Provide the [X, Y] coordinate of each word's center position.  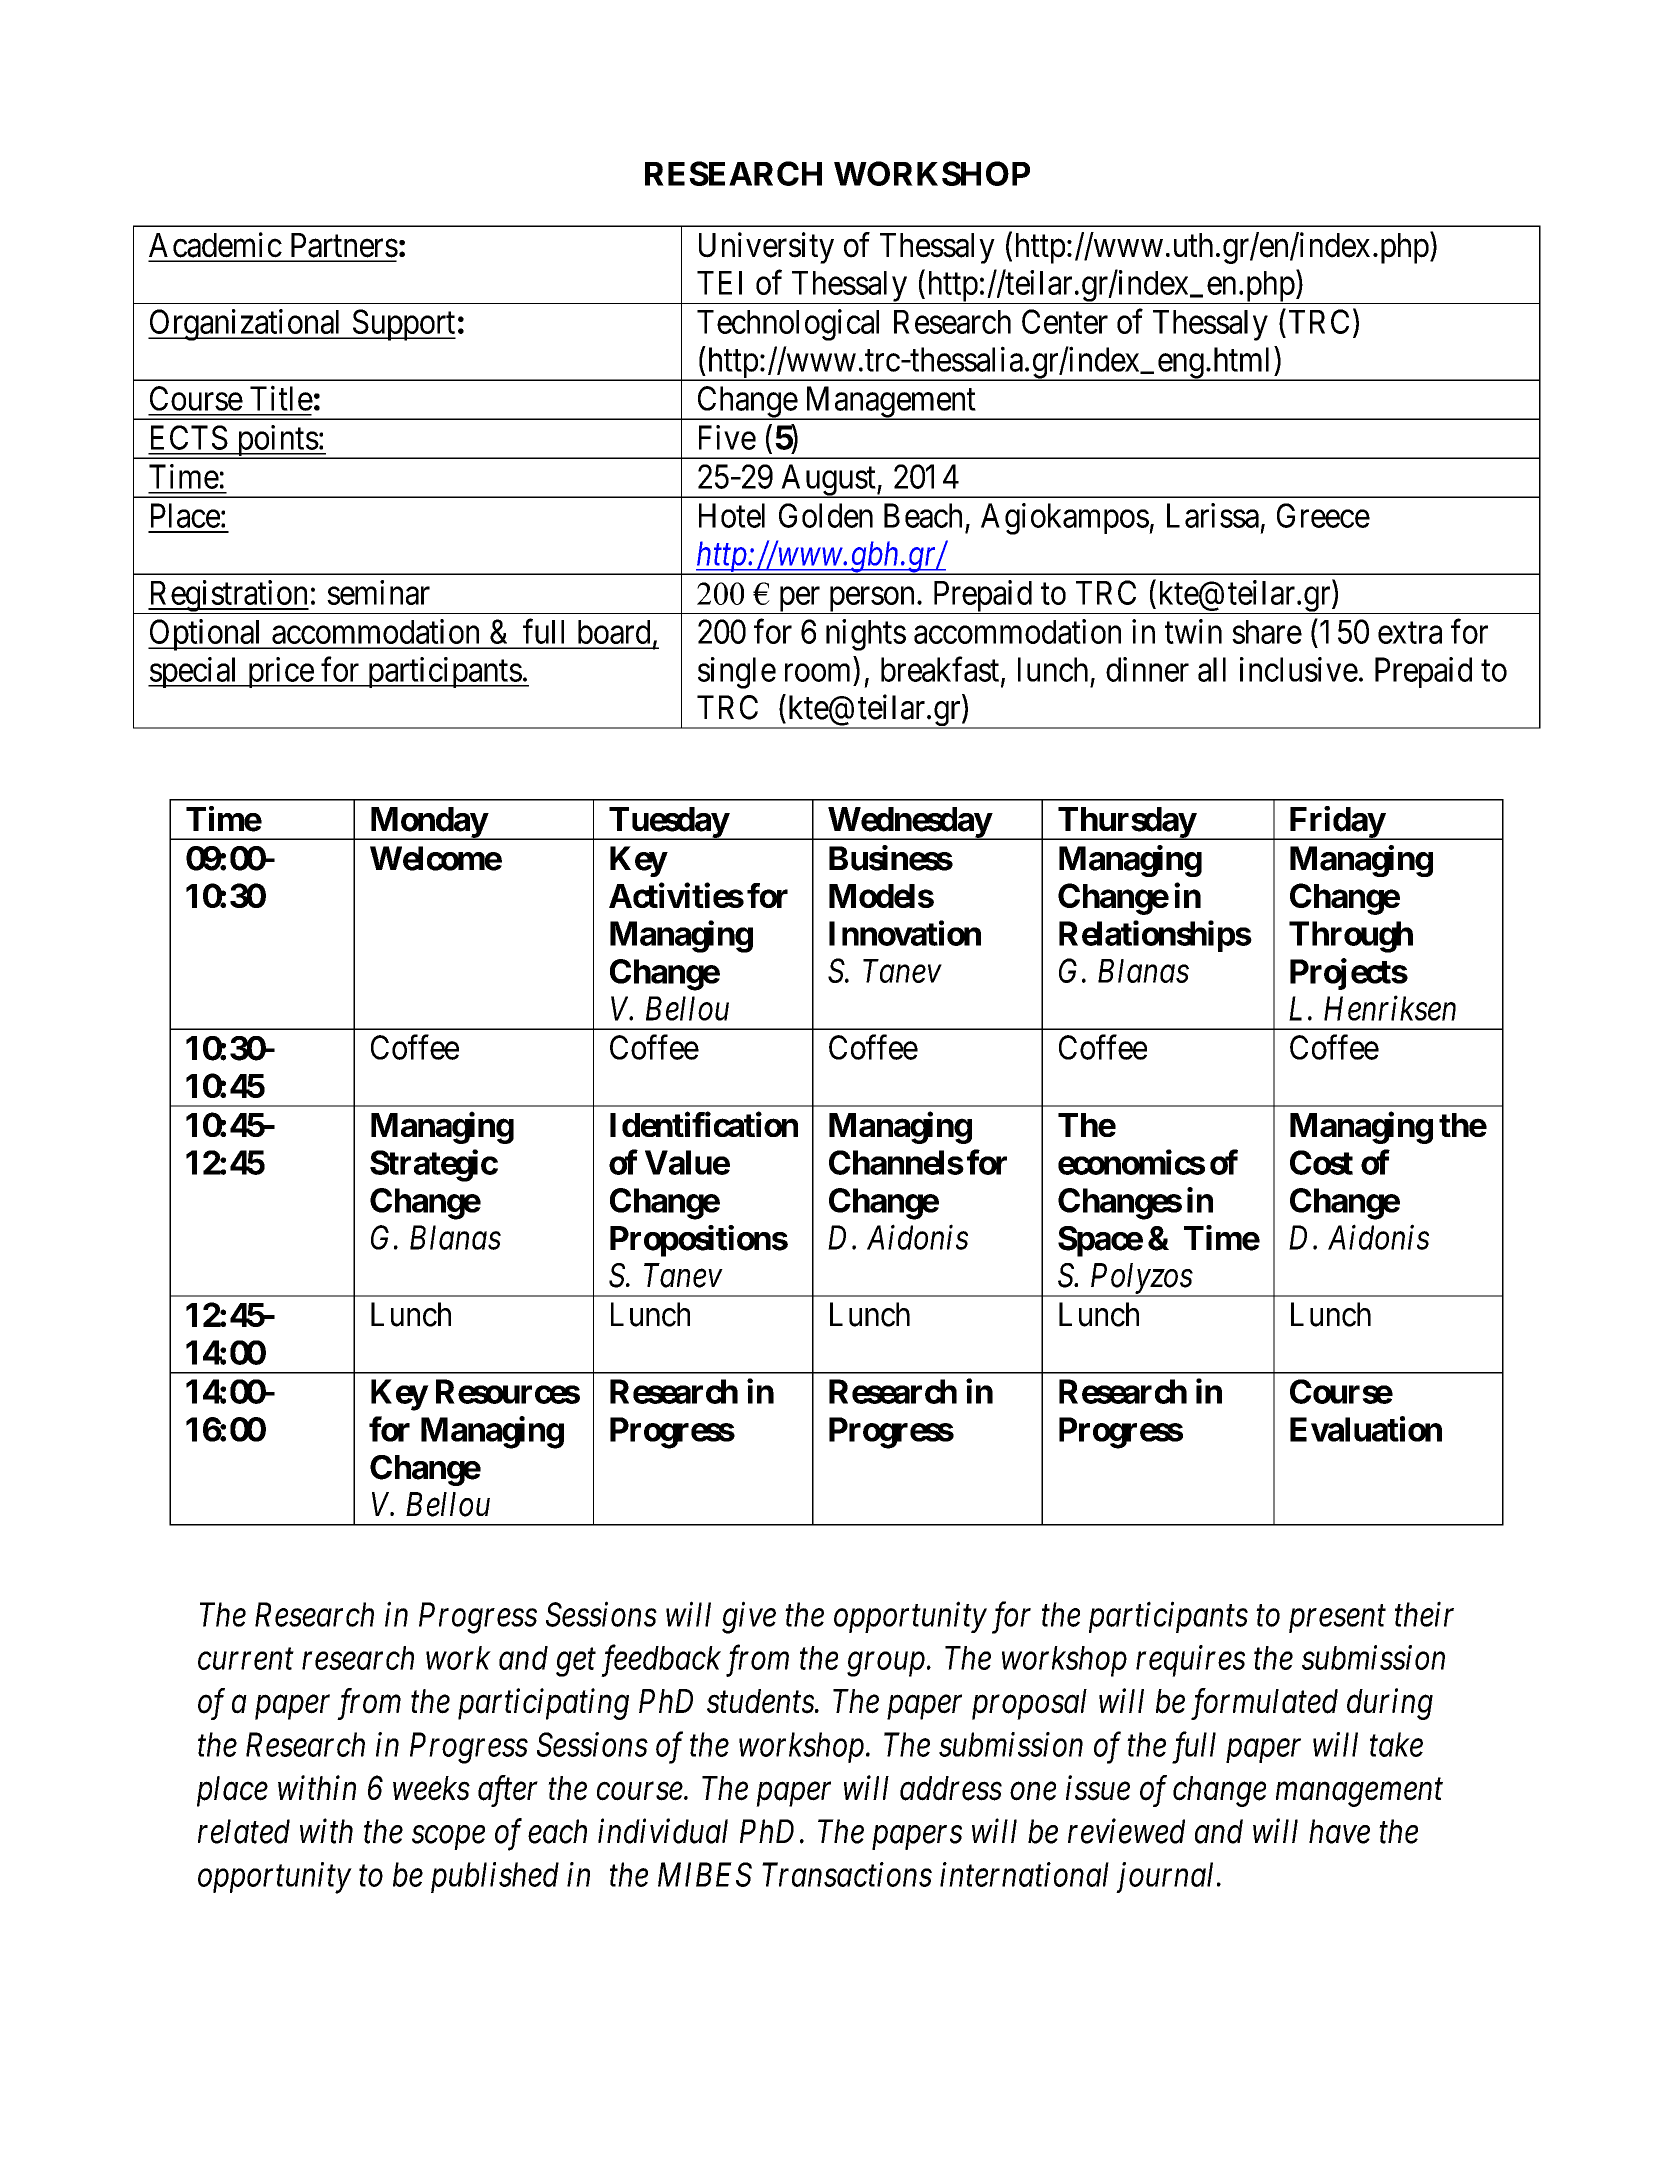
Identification [704, 1124]
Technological [788, 325]
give [749, 1618]
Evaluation [1366, 1429]
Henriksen [1390, 1008]
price [280, 672]
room [817, 673]
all [1212, 669]
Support [403, 325]
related [244, 1831]
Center [1065, 321]
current [246, 1659]
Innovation [905, 933]
